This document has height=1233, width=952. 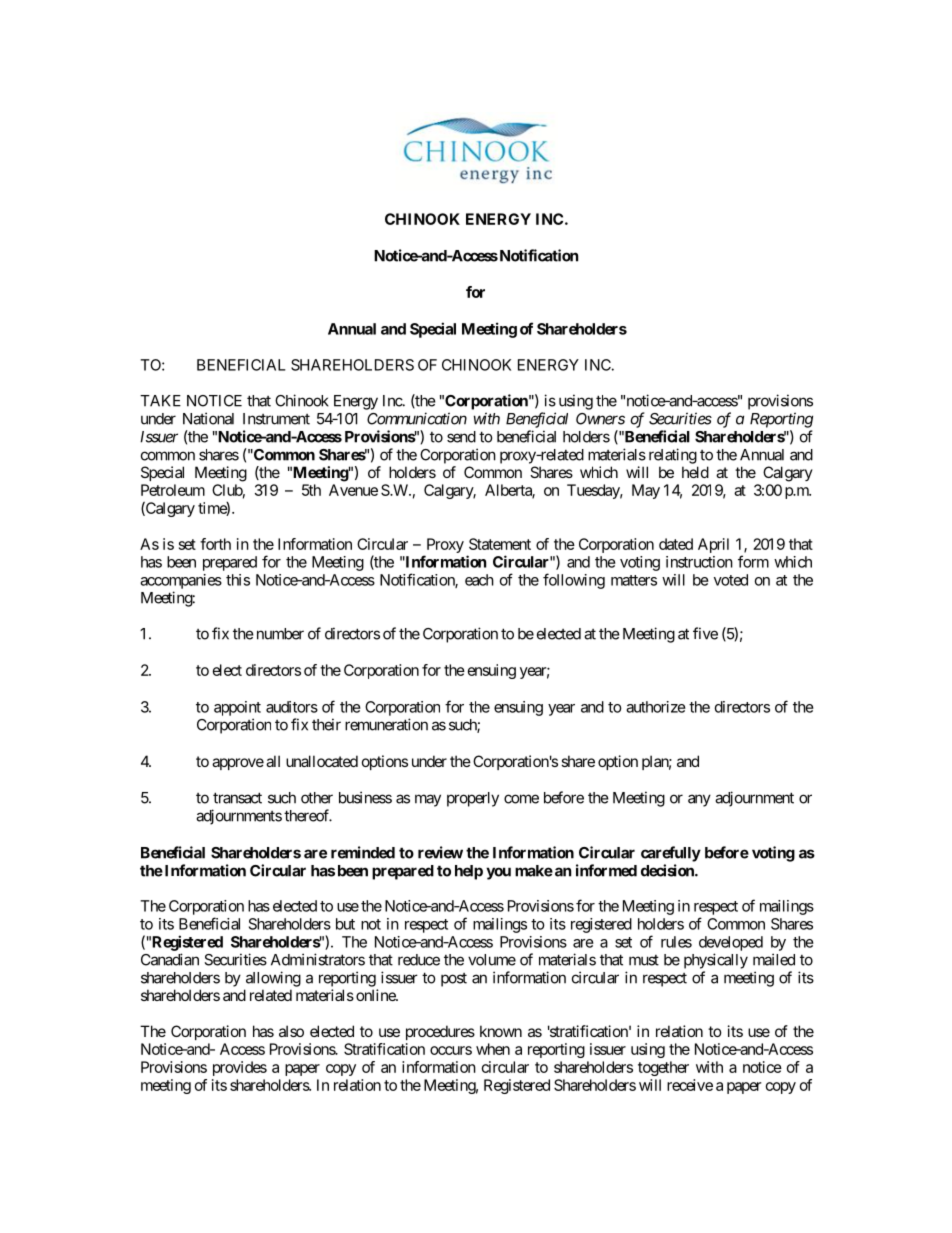 What do you see at coordinates (469, 872) in the document?
I see `help` at bounding box center [469, 872].
